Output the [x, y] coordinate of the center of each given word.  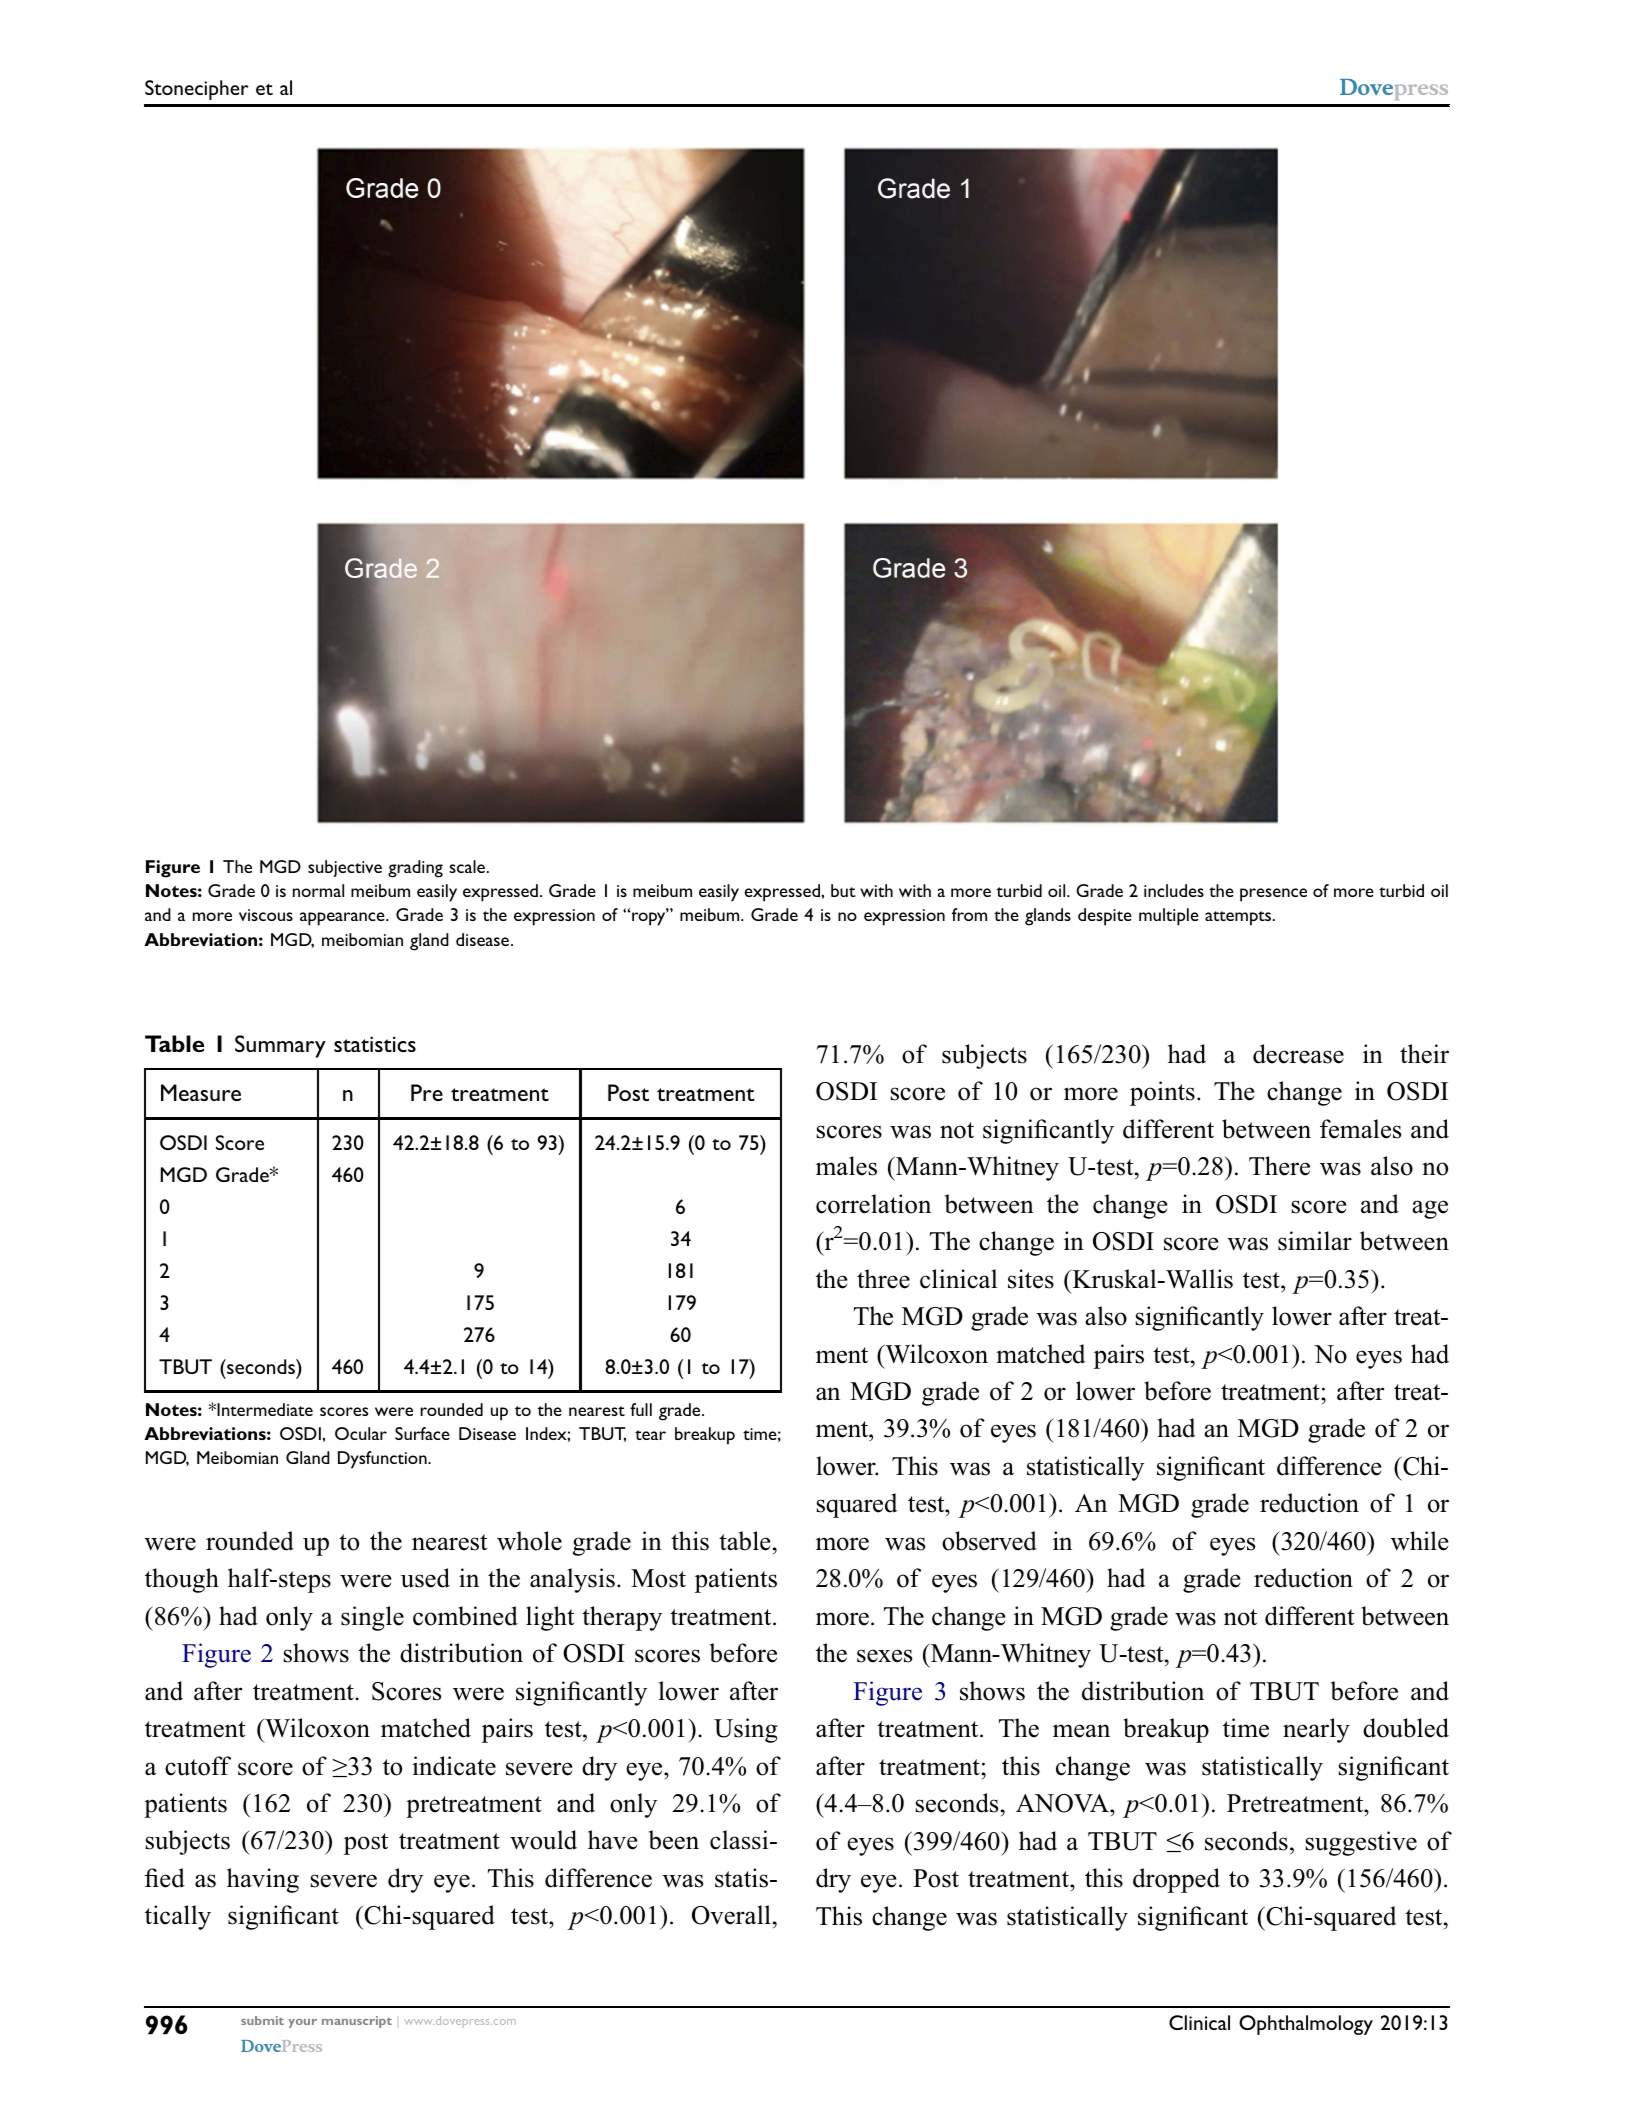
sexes [884, 1656]
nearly [1316, 1730]
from [969, 914]
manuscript [357, 2022]
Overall [731, 1915]
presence [1273, 895]
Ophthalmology [1306, 2025]
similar [1315, 1241]
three [883, 1279]
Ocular [361, 1433]
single [372, 1618]
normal [318, 890]
